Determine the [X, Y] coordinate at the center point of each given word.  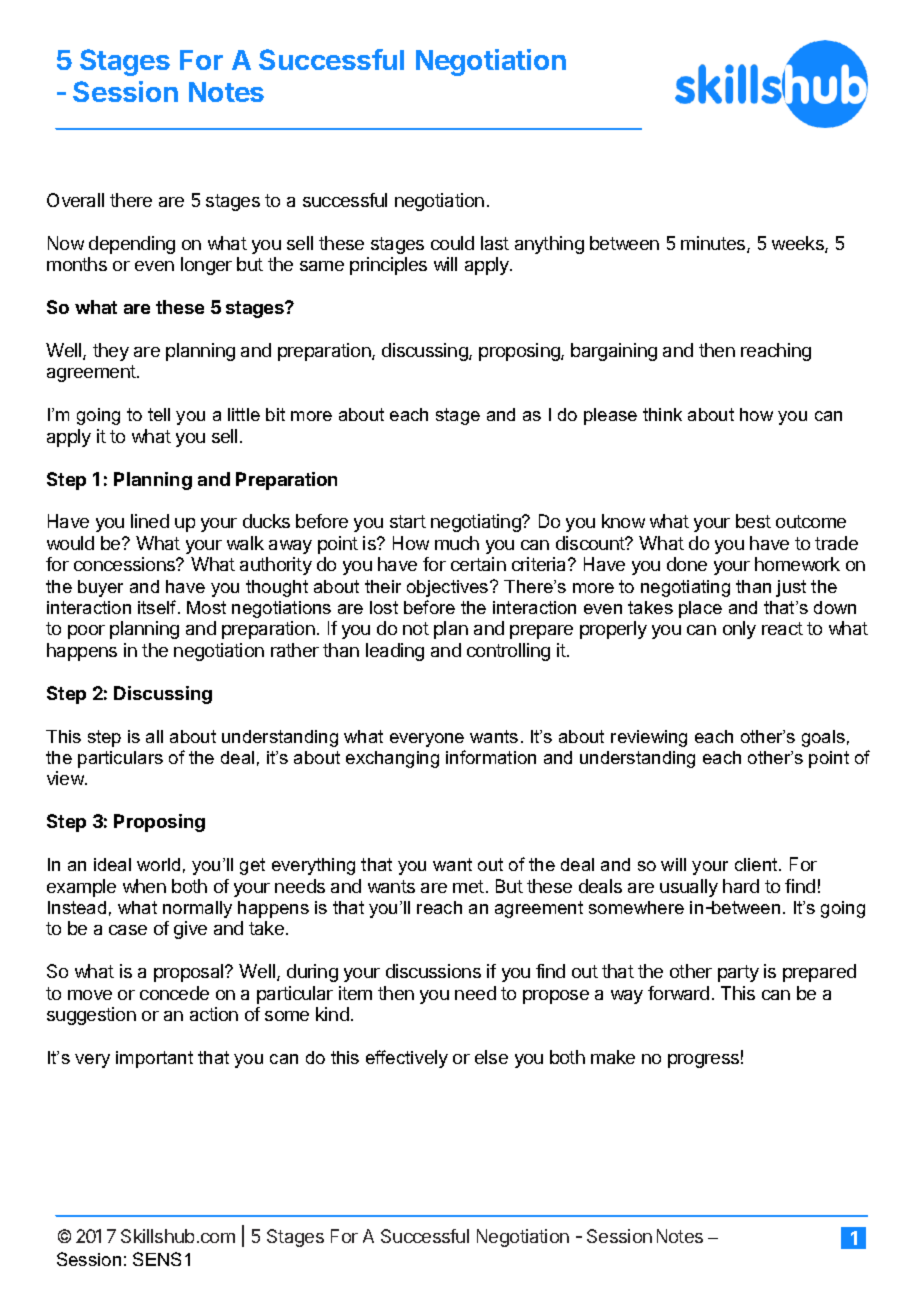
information [491, 757]
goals [823, 738]
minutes [714, 244]
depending [132, 245]
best [753, 521]
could [452, 243]
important [154, 1059]
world [158, 864]
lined [150, 521]
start [408, 521]
